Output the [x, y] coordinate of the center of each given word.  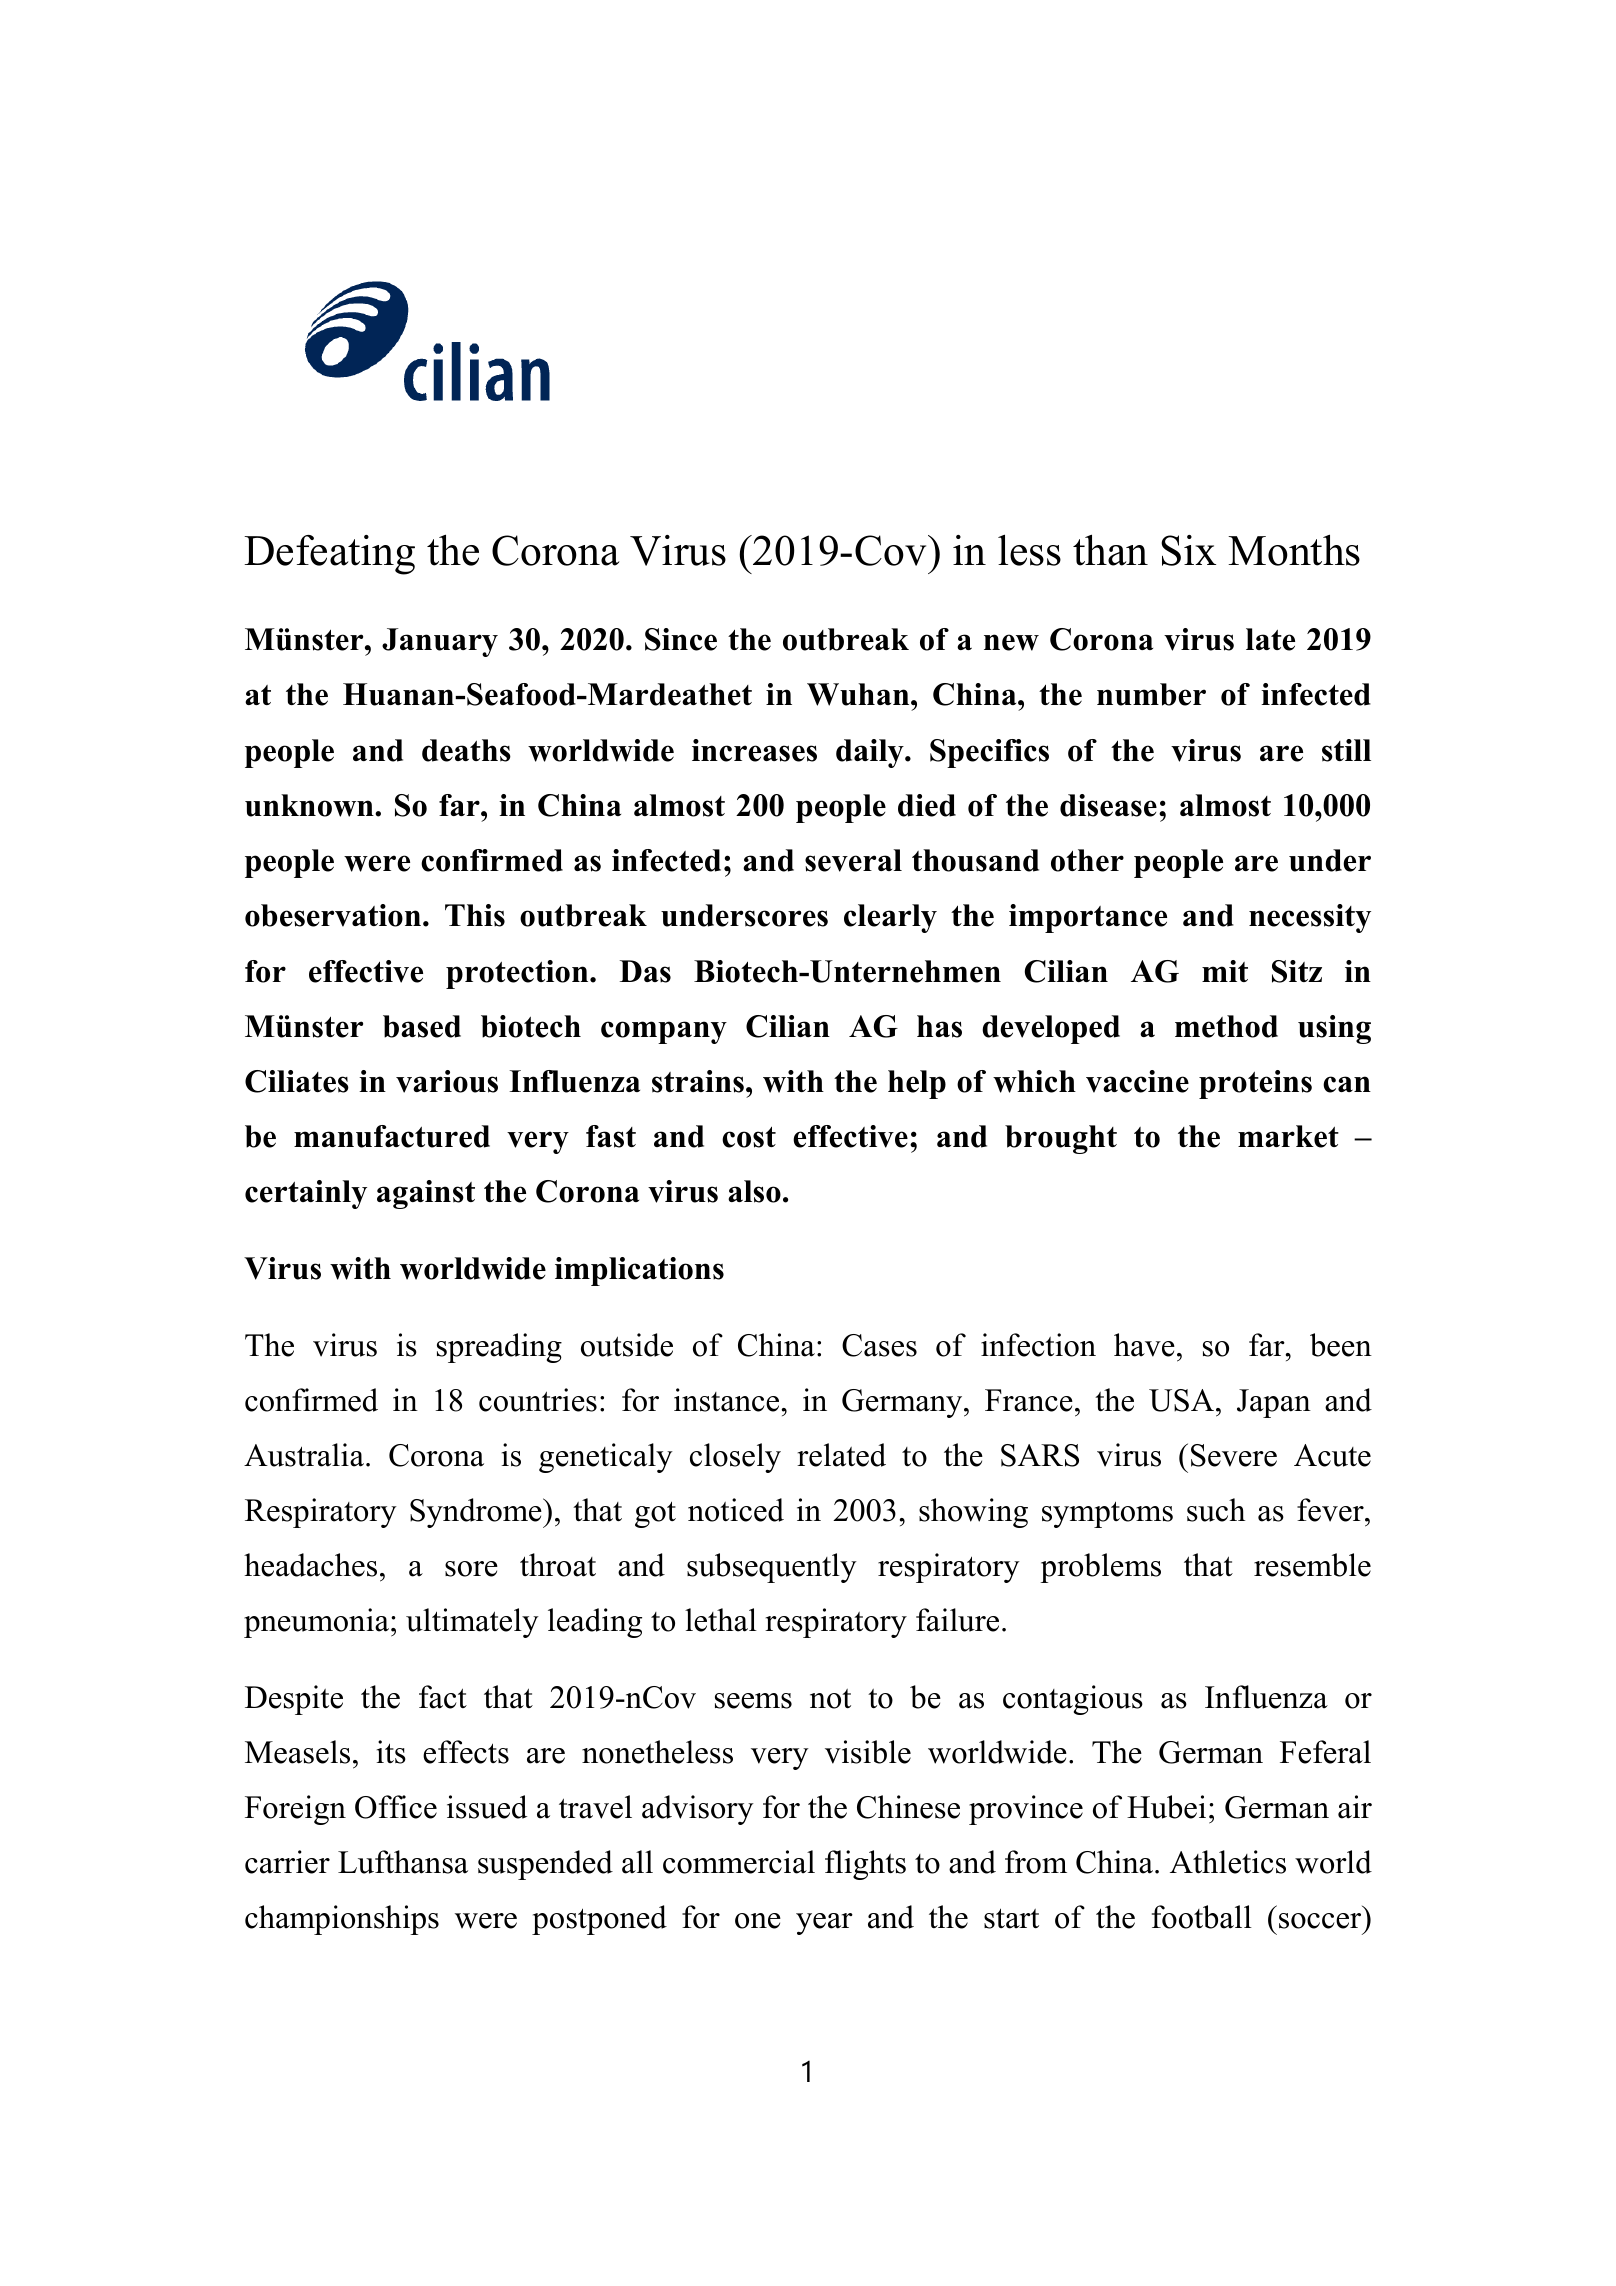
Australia [304, 1455]
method [1226, 1026]
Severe [1234, 1455]
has [939, 1026]
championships [342, 1920]
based [422, 1026]
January [440, 642]
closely [735, 1458]
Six [1188, 550]
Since [681, 639]
